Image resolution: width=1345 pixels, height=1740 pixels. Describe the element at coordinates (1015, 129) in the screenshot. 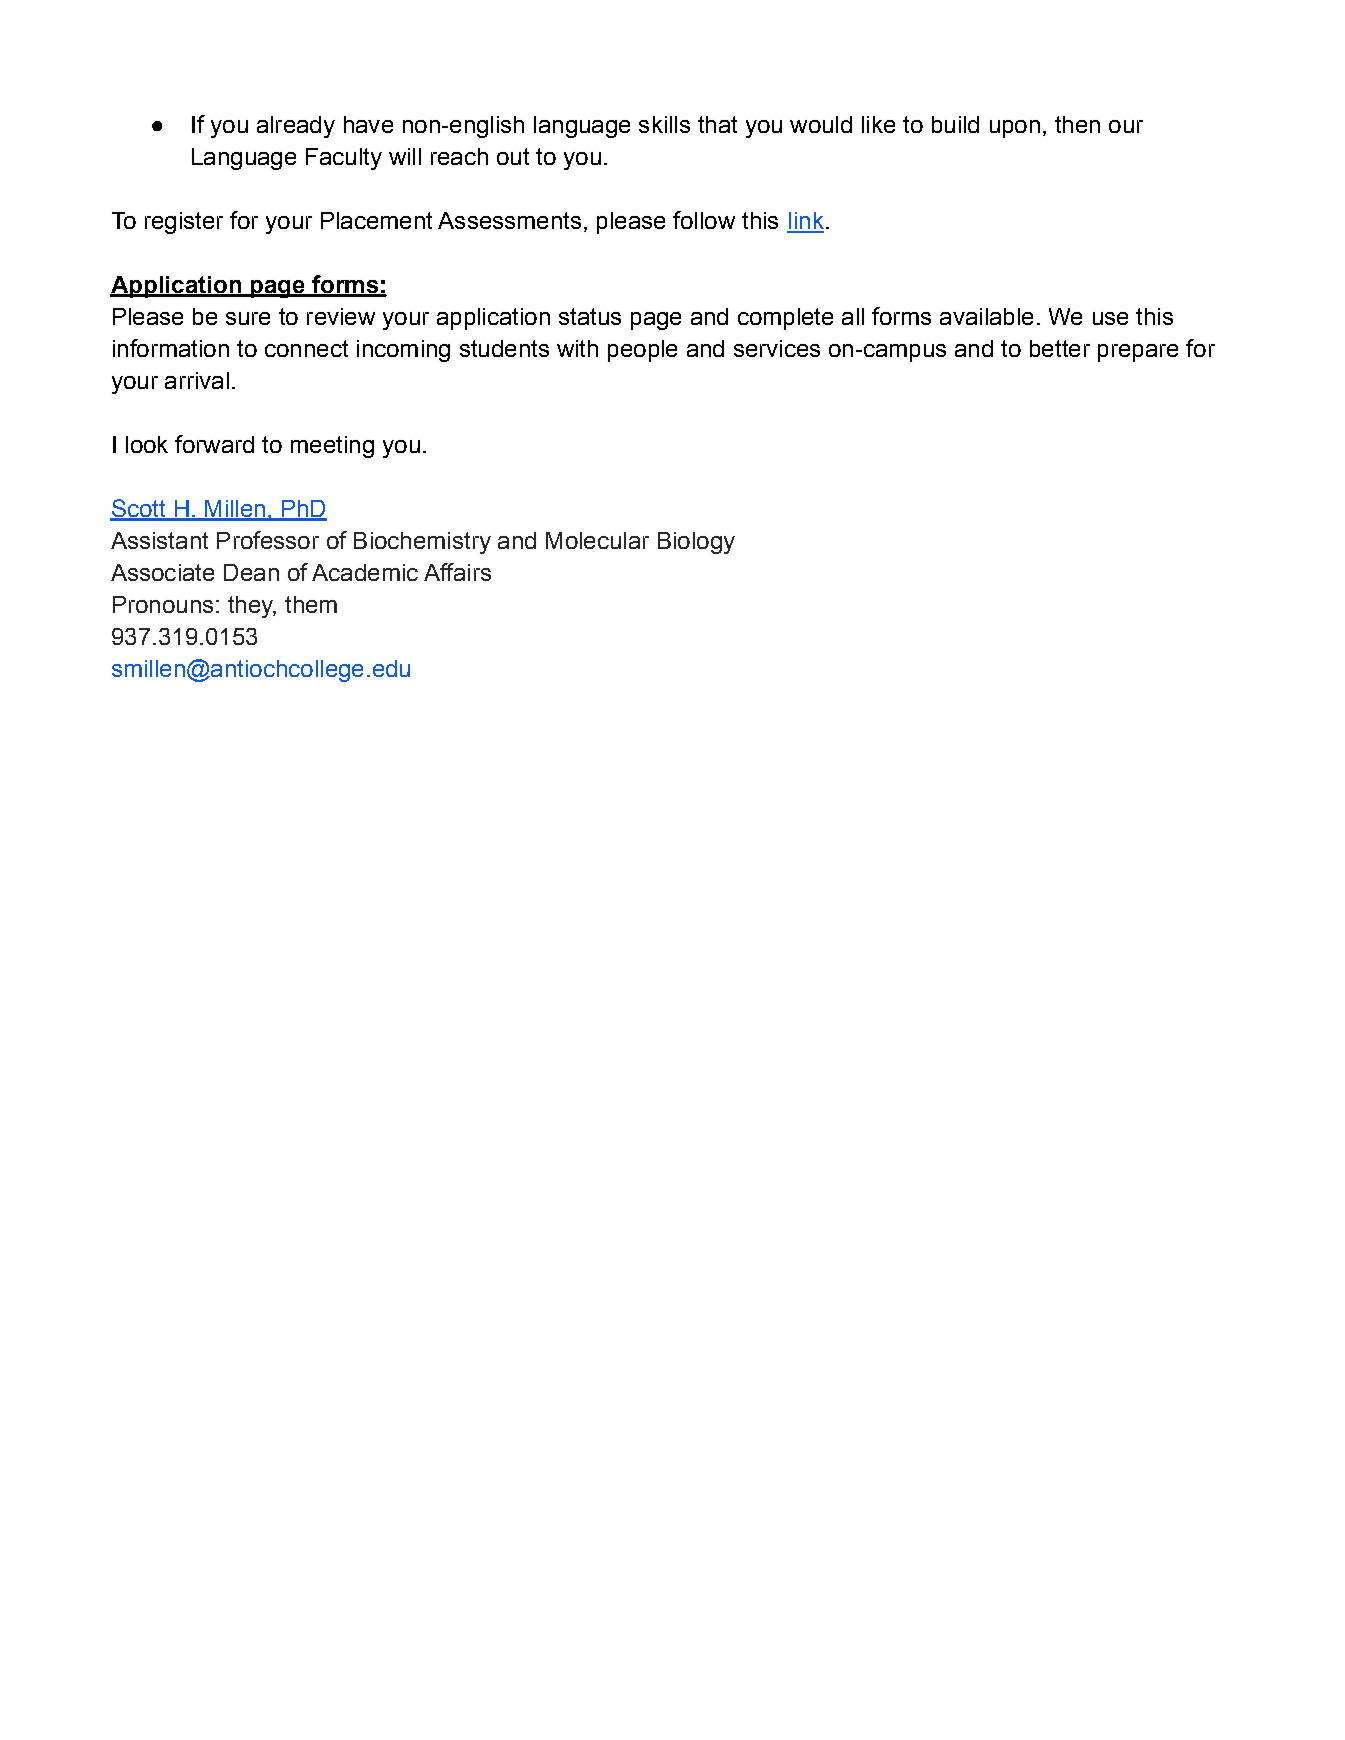

I see `upon` at that location.
